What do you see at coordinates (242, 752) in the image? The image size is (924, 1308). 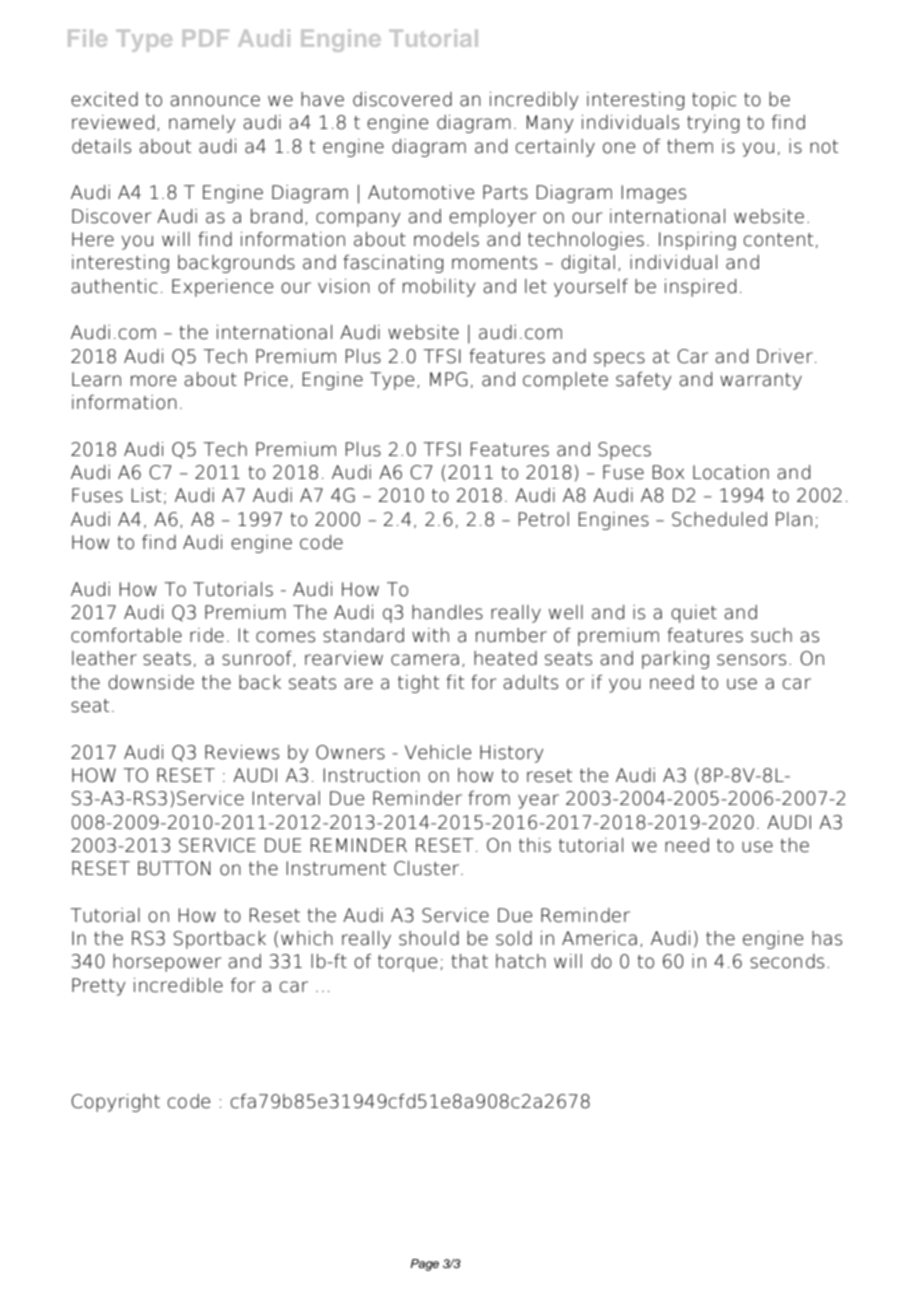 I see `Reviews` at bounding box center [242, 752].
